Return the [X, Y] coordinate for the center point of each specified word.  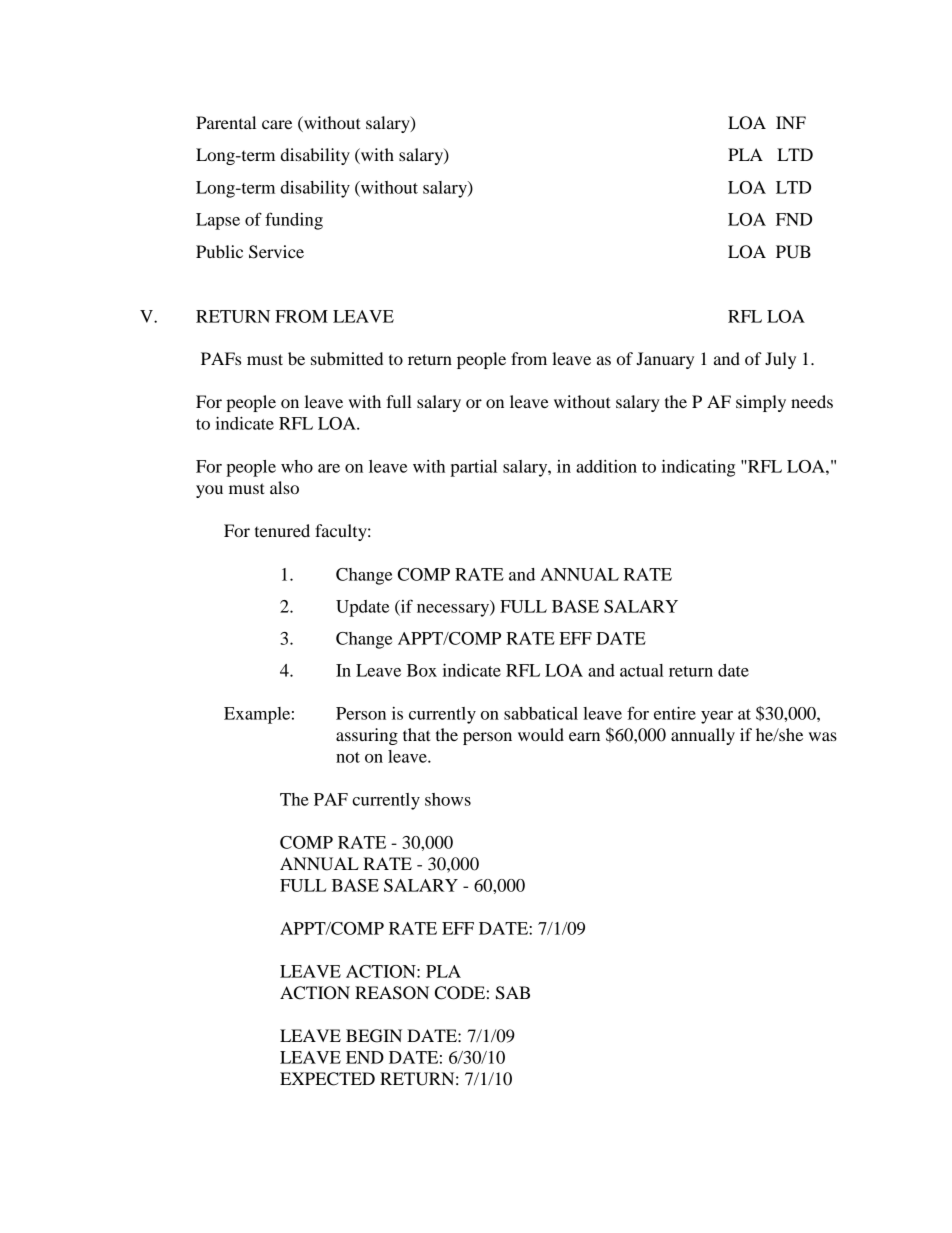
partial [473, 468]
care [277, 124]
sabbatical [541, 713]
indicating [698, 468]
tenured [282, 530]
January [665, 360]
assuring [367, 736]
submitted [347, 358]
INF [791, 122]
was [823, 736]
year [717, 717]
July [780, 360]
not [348, 757]
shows [448, 799]
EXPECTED [327, 1079]
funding [294, 221]
